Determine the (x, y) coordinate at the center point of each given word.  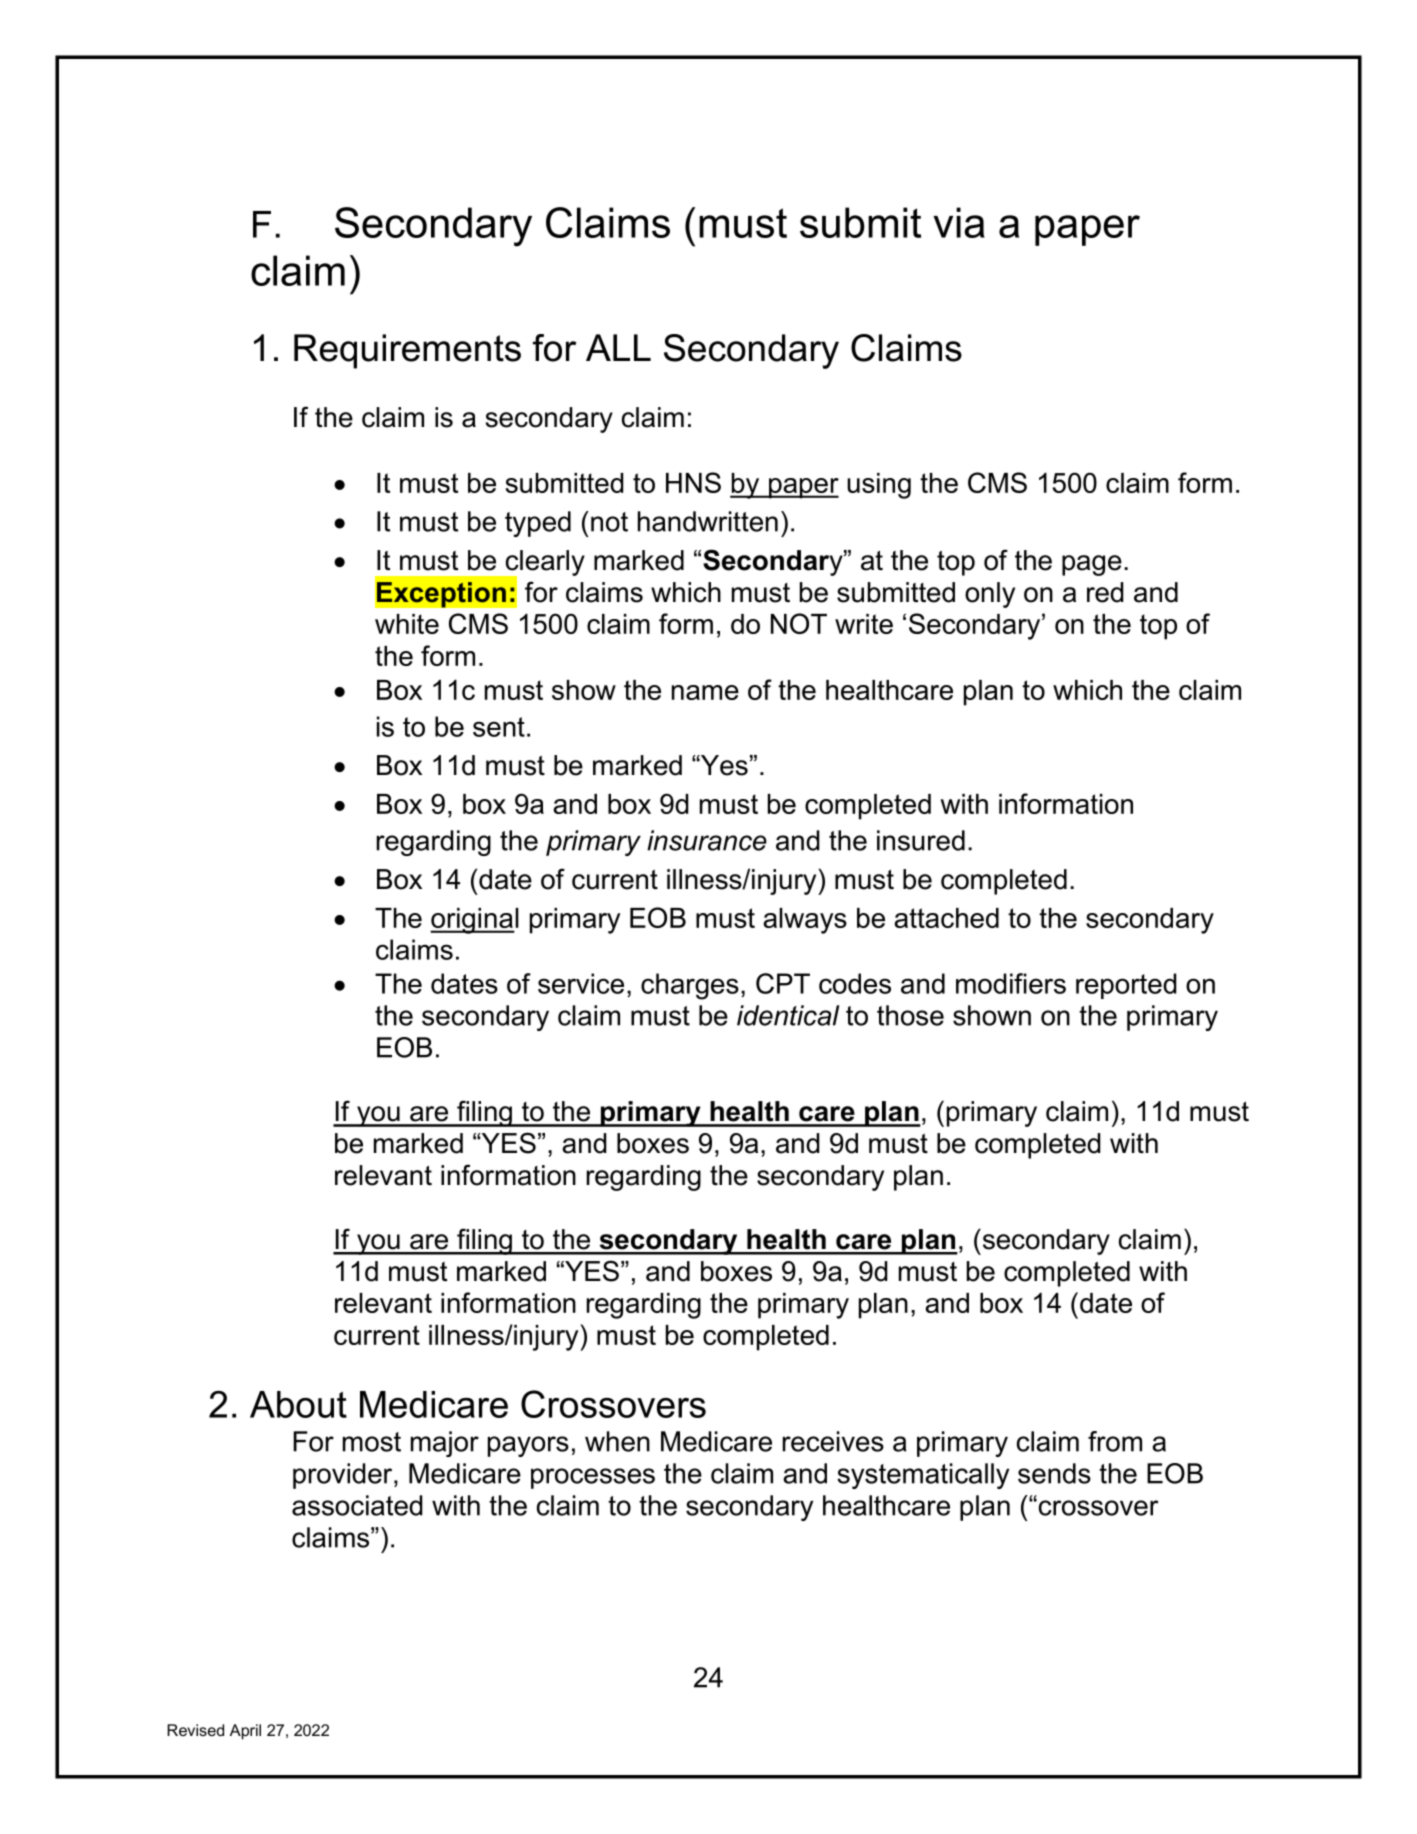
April (245, 1732)
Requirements (407, 351)
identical (788, 1015)
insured (921, 840)
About (298, 1404)
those (910, 1015)
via (959, 222)
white (407, 624)
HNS (693, 482)
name (705, 692)
